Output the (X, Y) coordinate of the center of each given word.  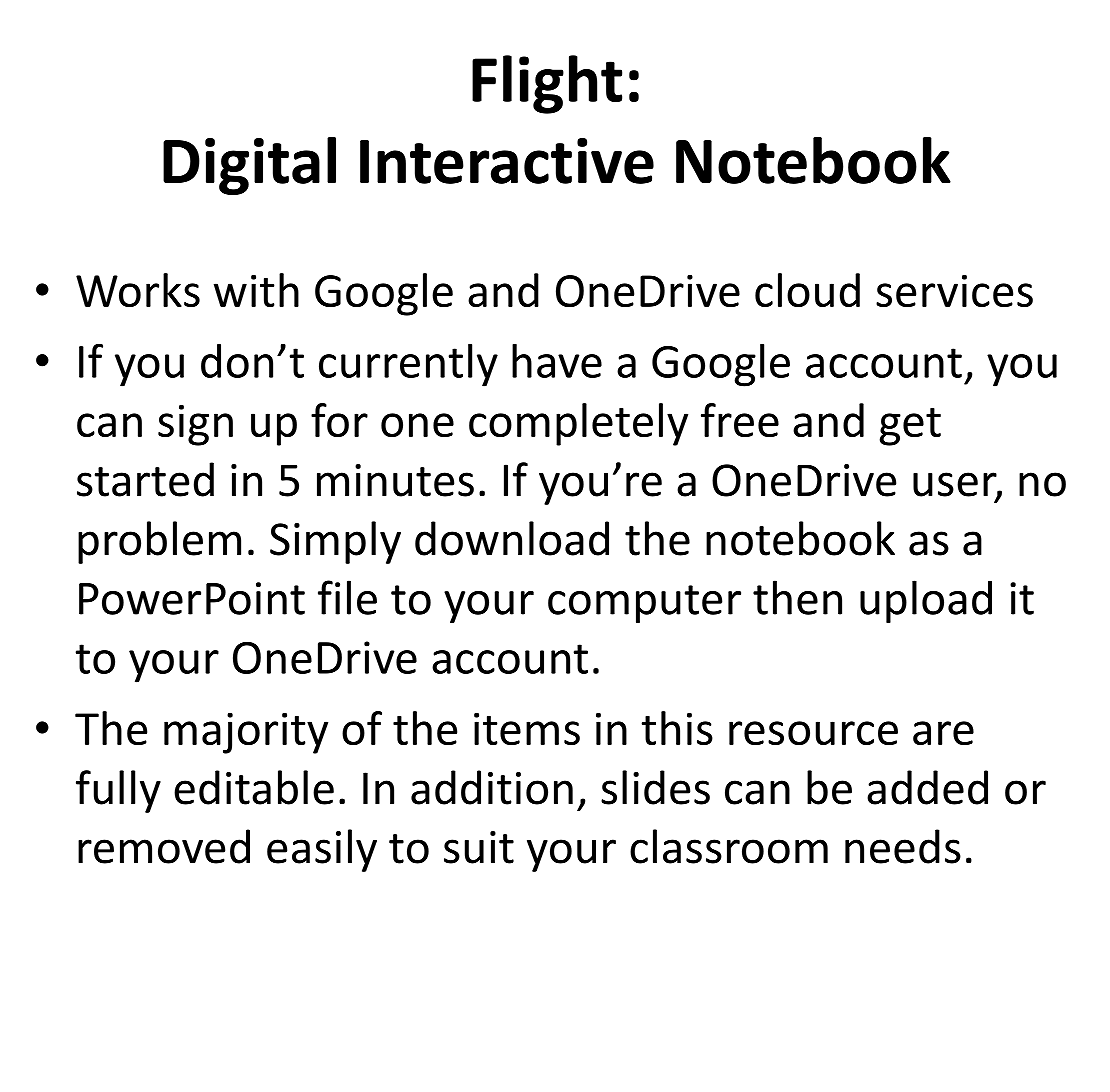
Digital (249, 166)
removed (164, 846)
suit (479, 847)
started (145, 479)
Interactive (507, 161)
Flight (547, 84)
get (910, 427)
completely (578, 424)
